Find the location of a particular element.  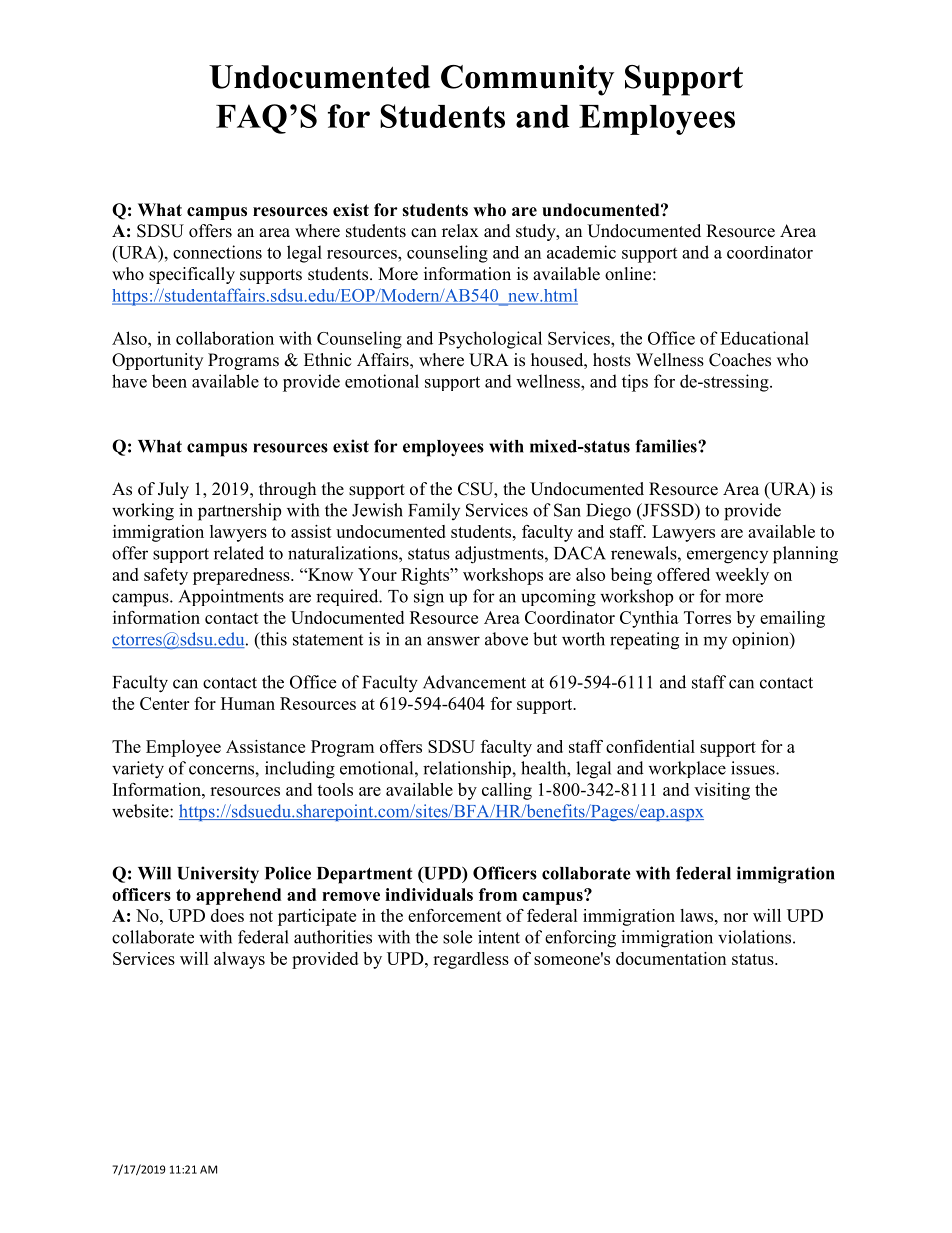

Human is located at coordinates (248, 703).
